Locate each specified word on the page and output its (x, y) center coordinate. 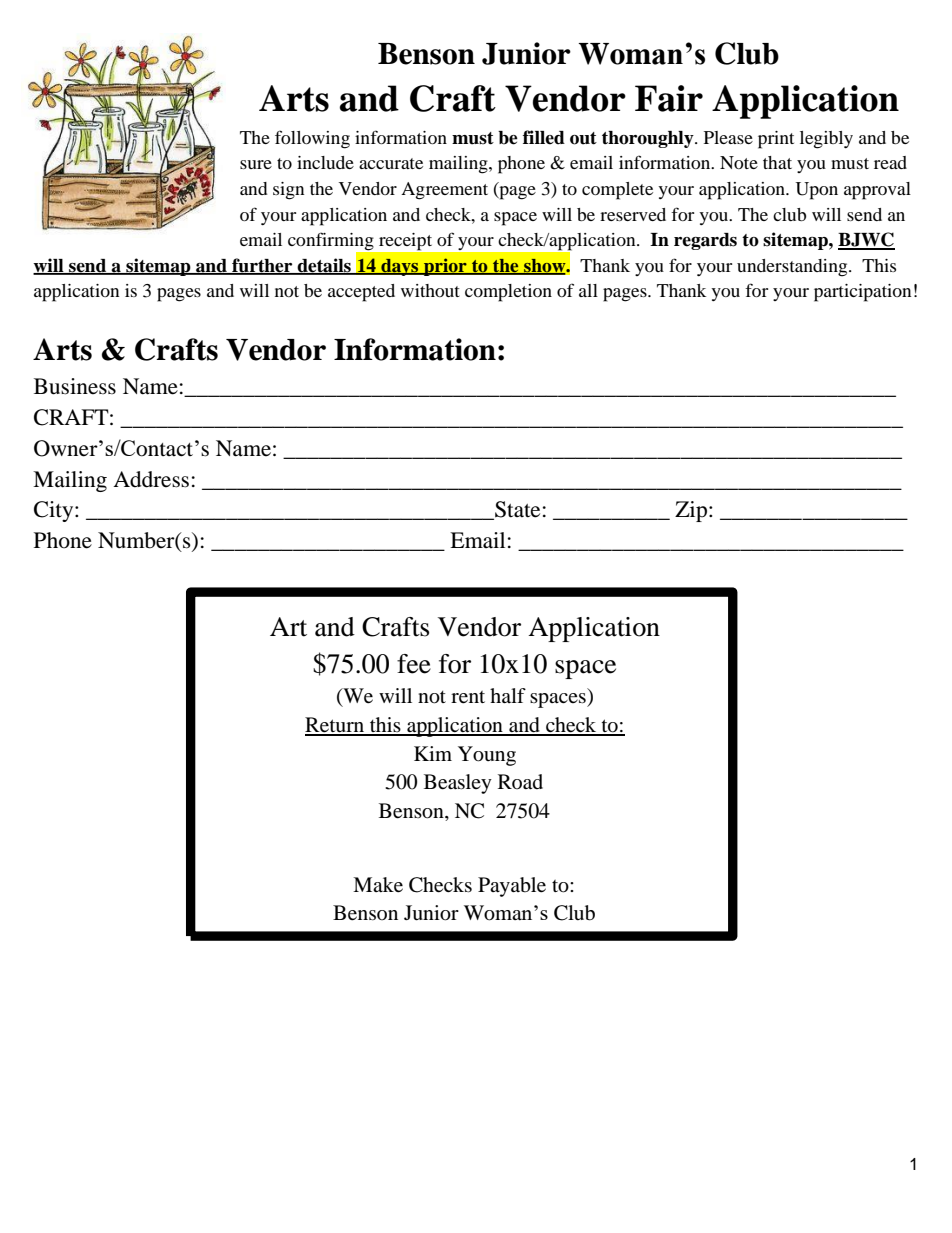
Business (75, 386)
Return (336, 726)
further (262, 266)
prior (445, 267)
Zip (692, 511)
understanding (793, 268)
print (776, 140)
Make (378, 885)
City (55, 511)
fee (414, 664)
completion (508, 293)
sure (256, 164)
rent (468, 697)
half (508, 695)
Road (520, 782)
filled (544, 137)
